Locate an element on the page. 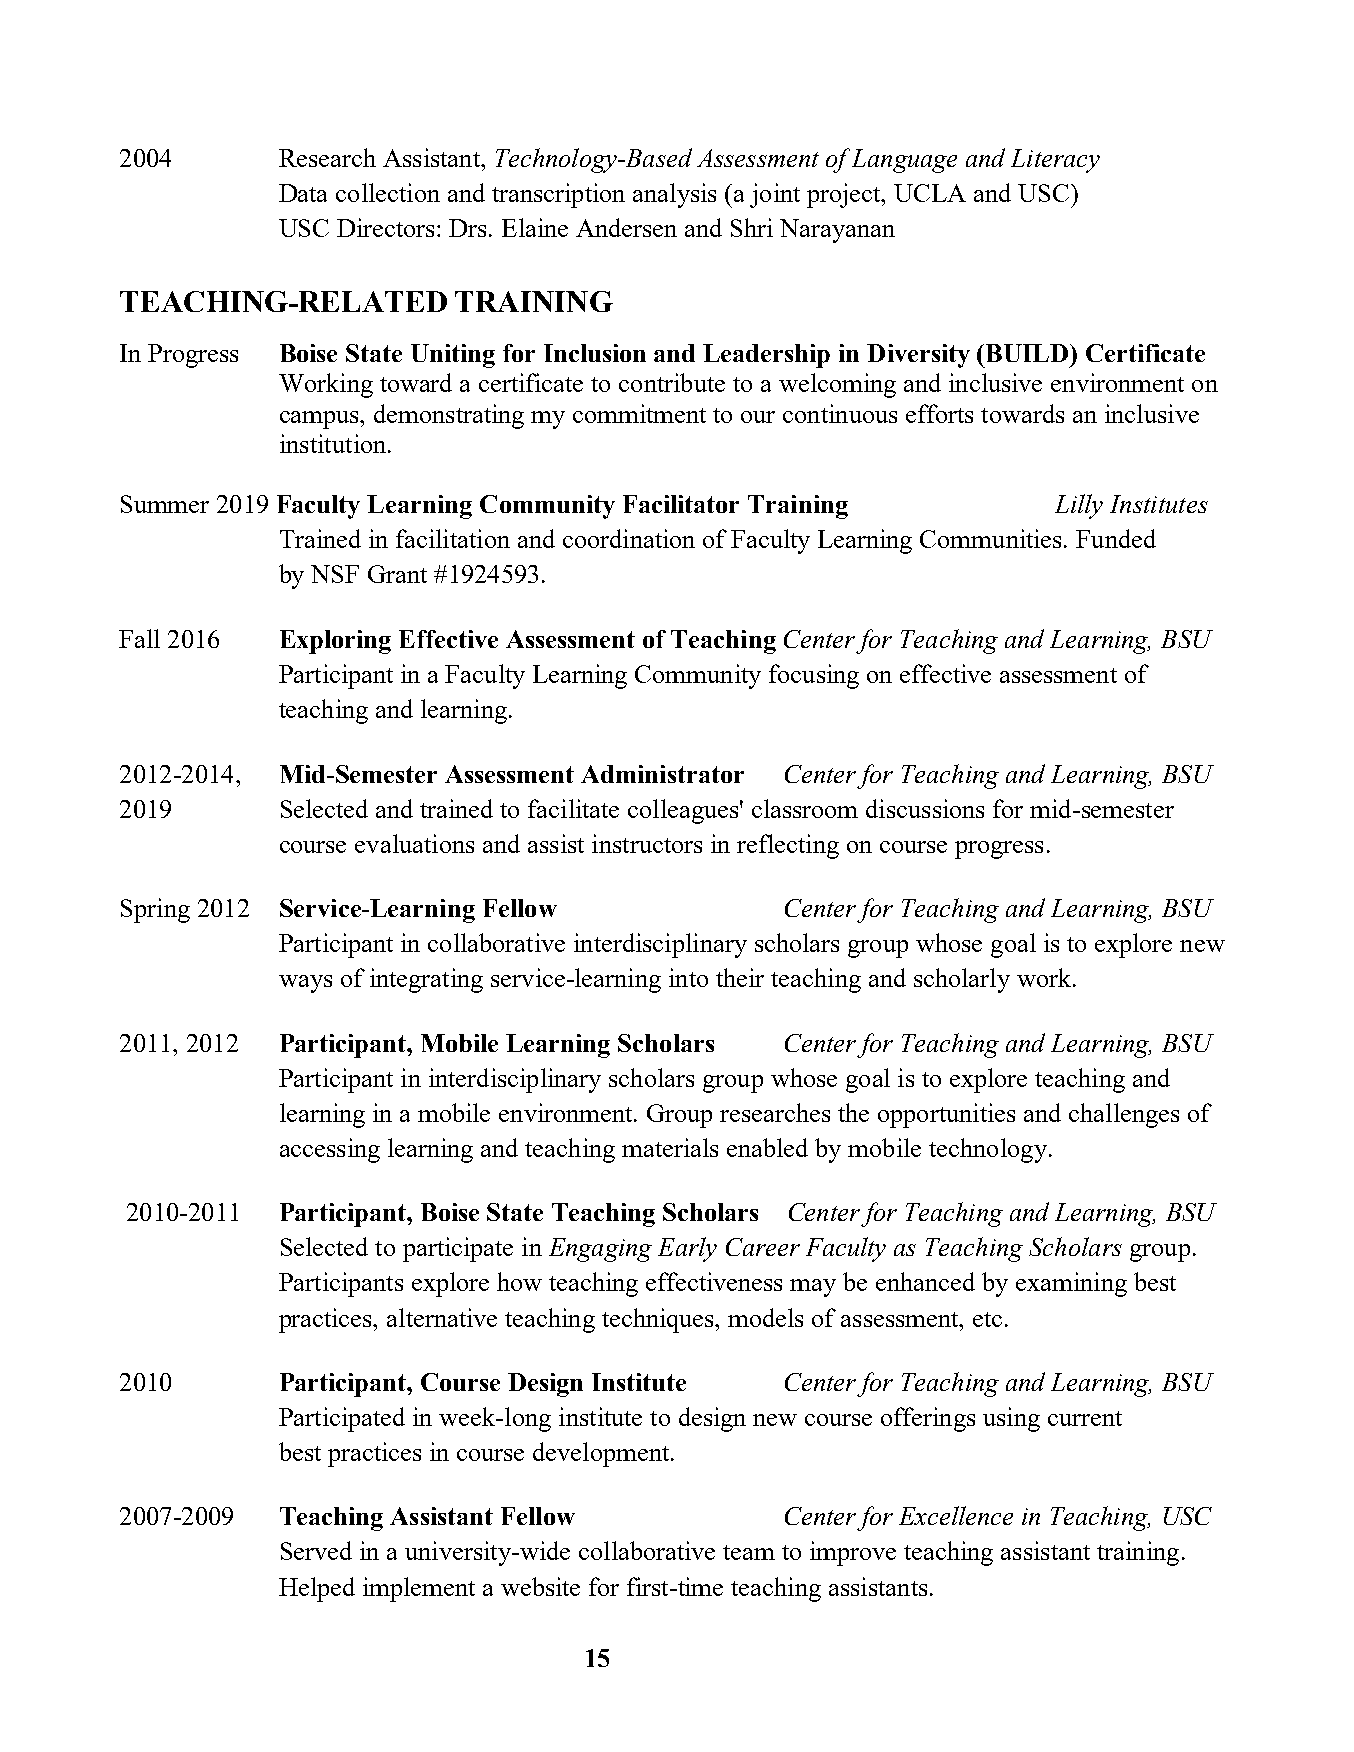  Communities is located at coordinates (992, 538).
